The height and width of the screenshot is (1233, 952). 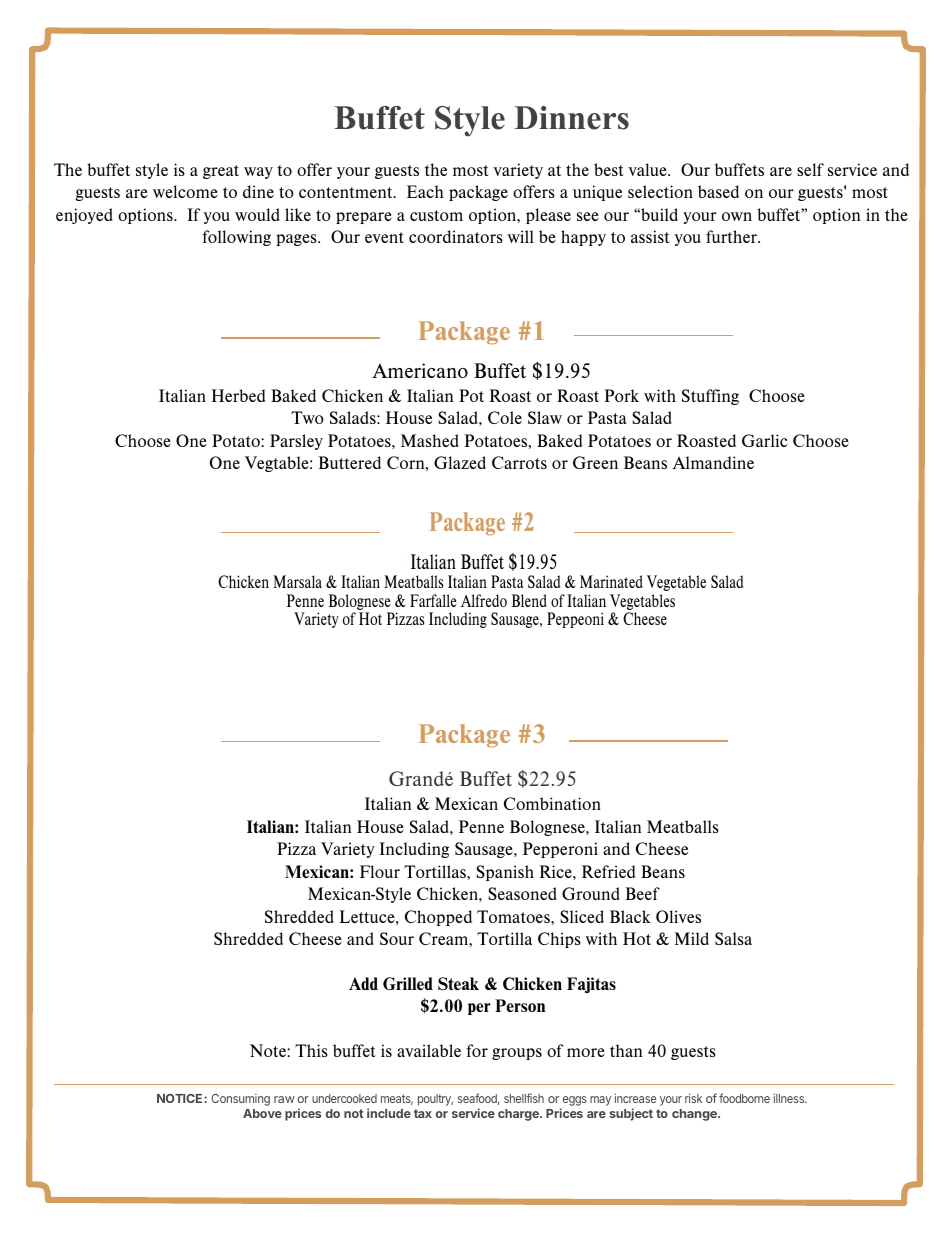 I want to click on Each, so click(x=425, y=191).
